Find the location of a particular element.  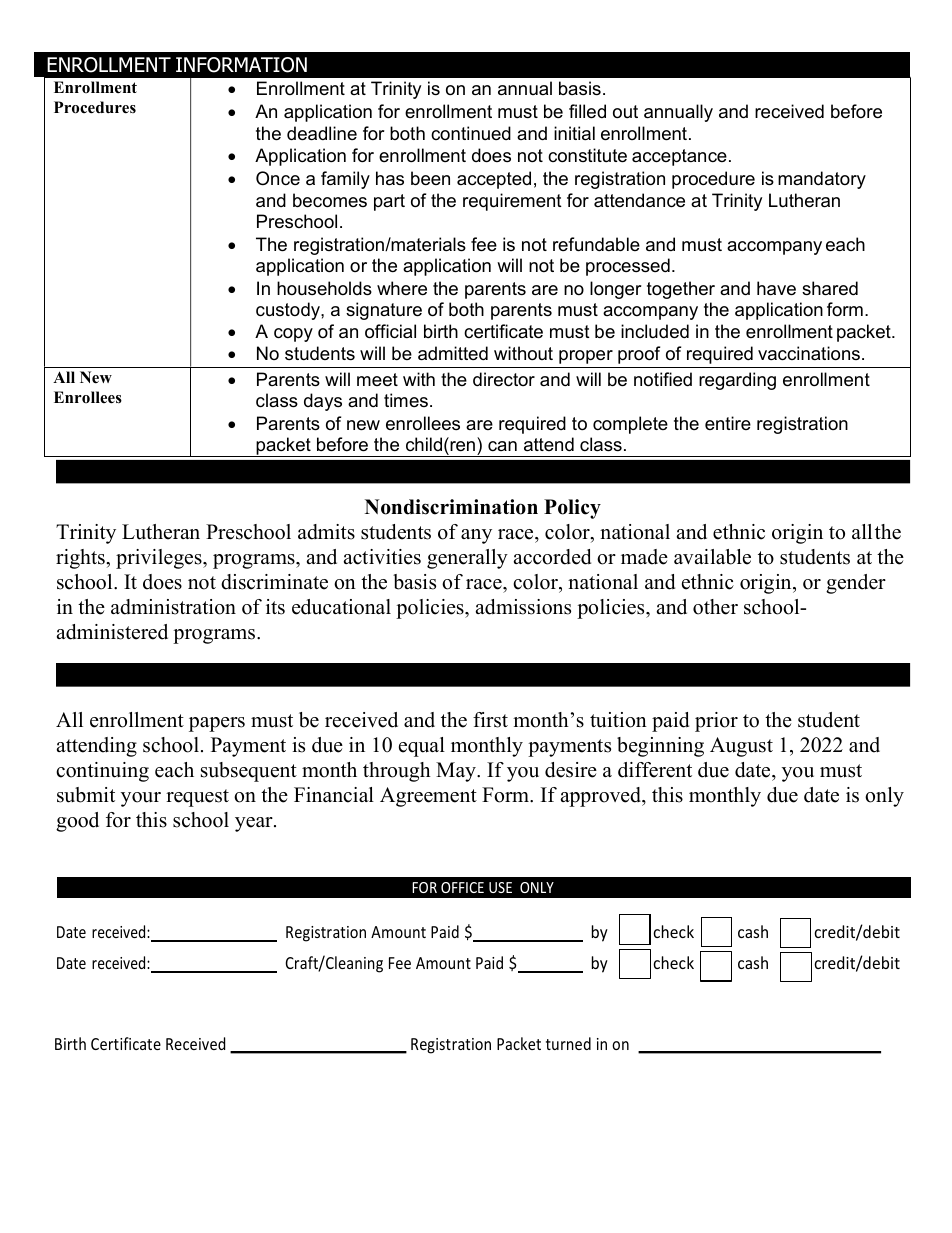

Agreement is located at coordinates (428, 797).
